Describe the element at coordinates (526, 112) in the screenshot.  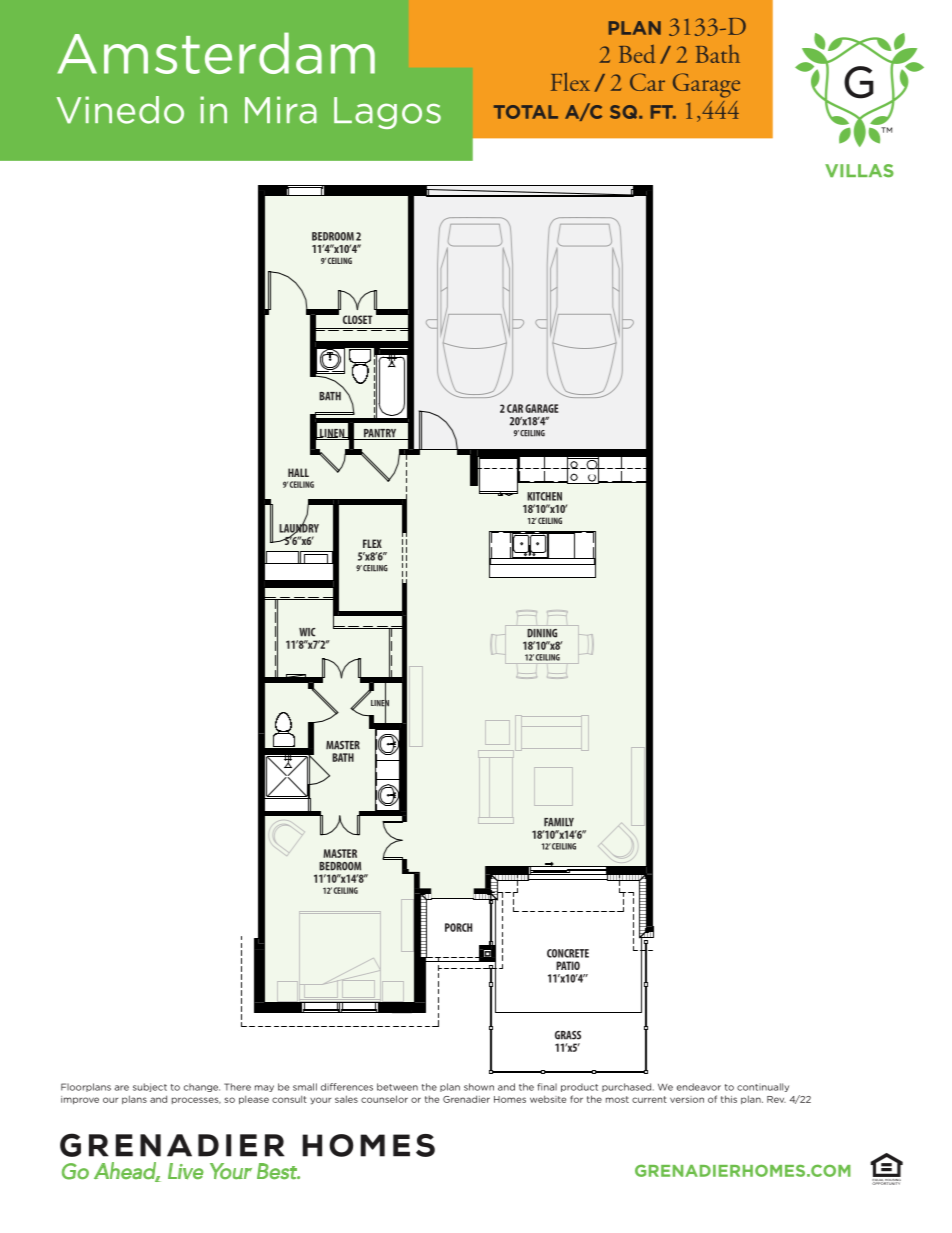
I see `TOTAL` at that location.
